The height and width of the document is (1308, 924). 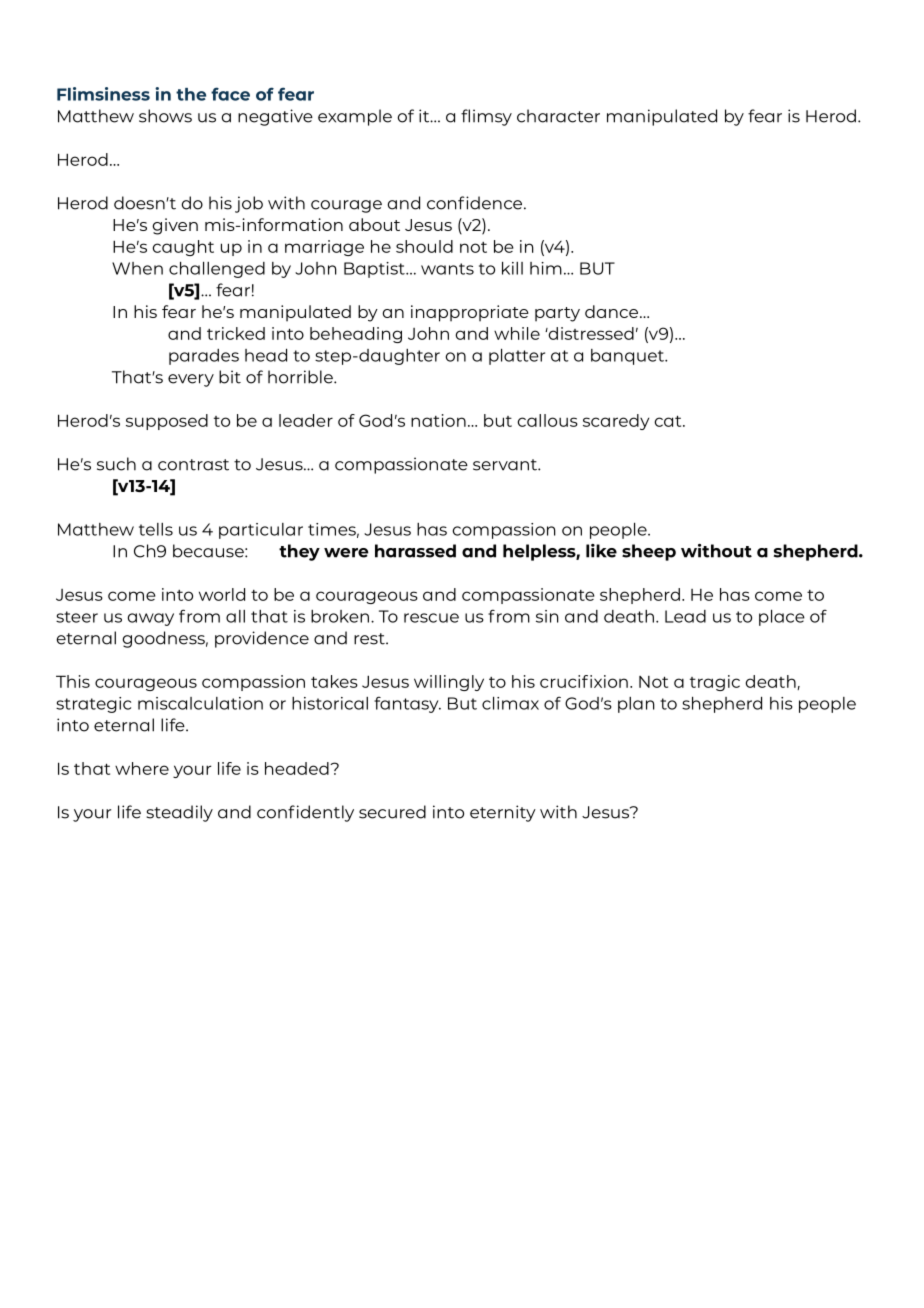 What do you see at coordinates (649, 552) in the document?
I see `sheep` at bounding box center [649, 552].
